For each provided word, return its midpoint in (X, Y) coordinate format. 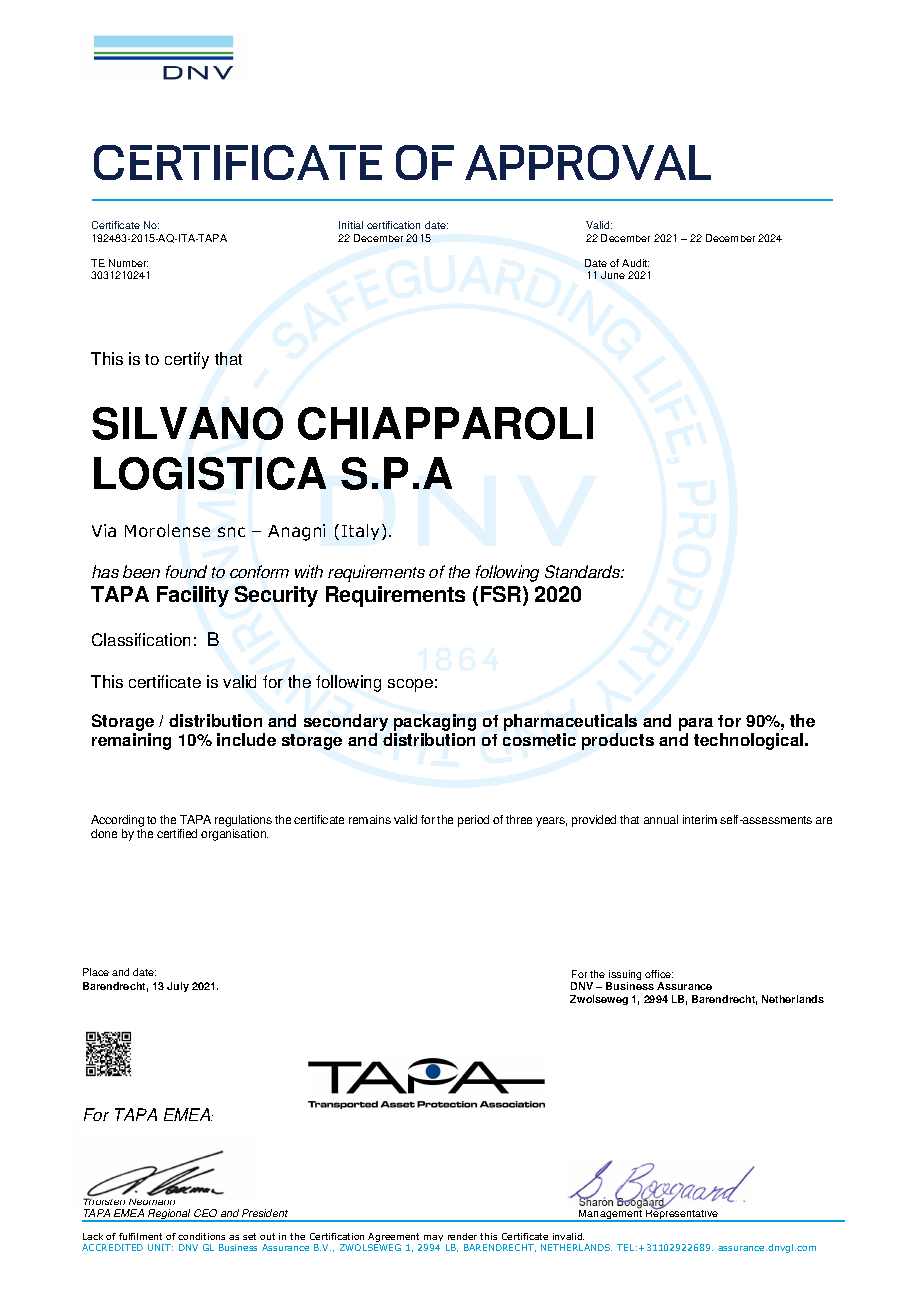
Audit (635, 263)
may (433, 1240)
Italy (360, 532)
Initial (351, 225)
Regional (169, 1215)
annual (661, 819)
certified (177, 833)
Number (128, 263)
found (186, 571)
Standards (583, 571)
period (473, 821)
